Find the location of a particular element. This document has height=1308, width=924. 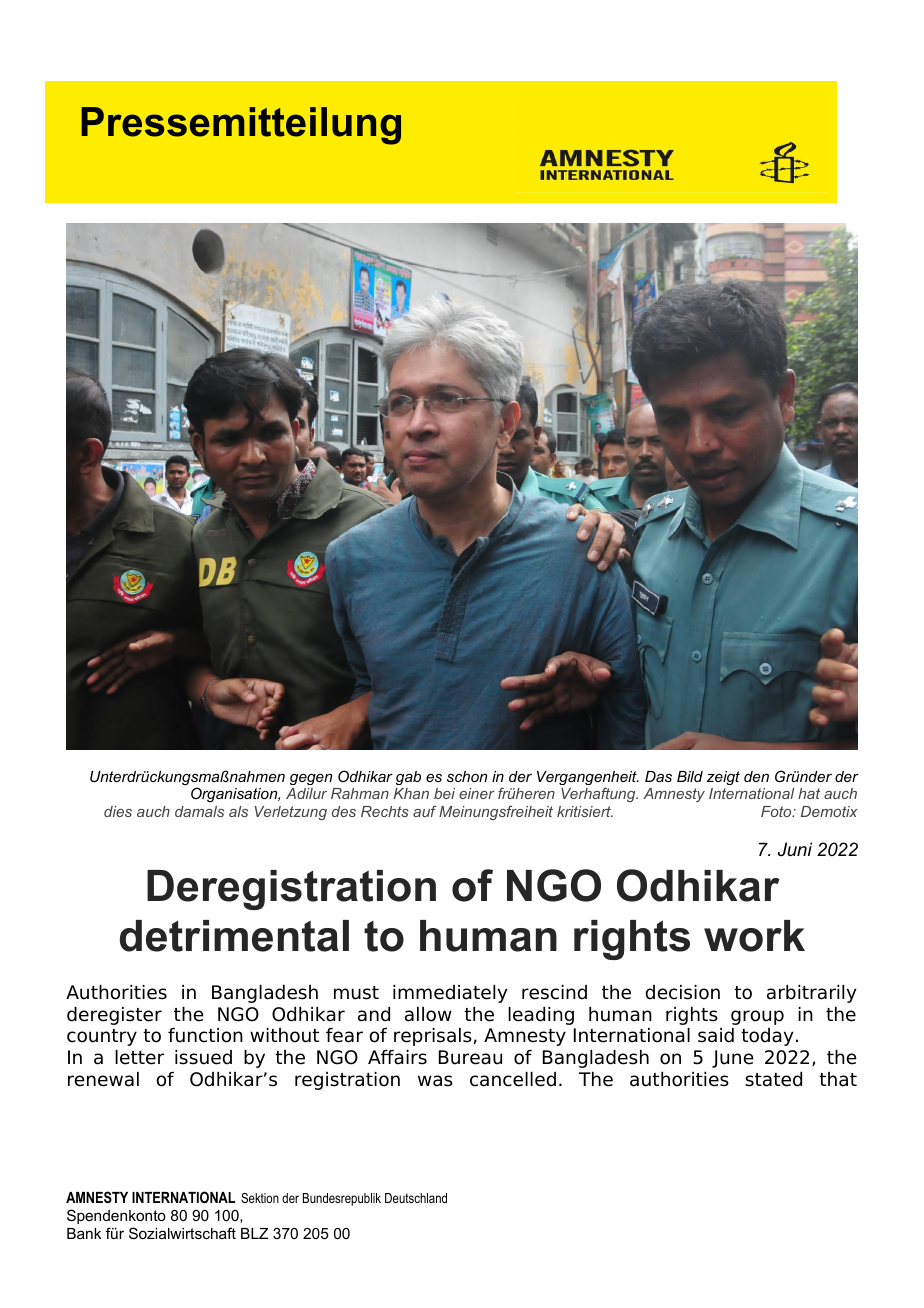

stated is located at coordinates (773, 1079).
